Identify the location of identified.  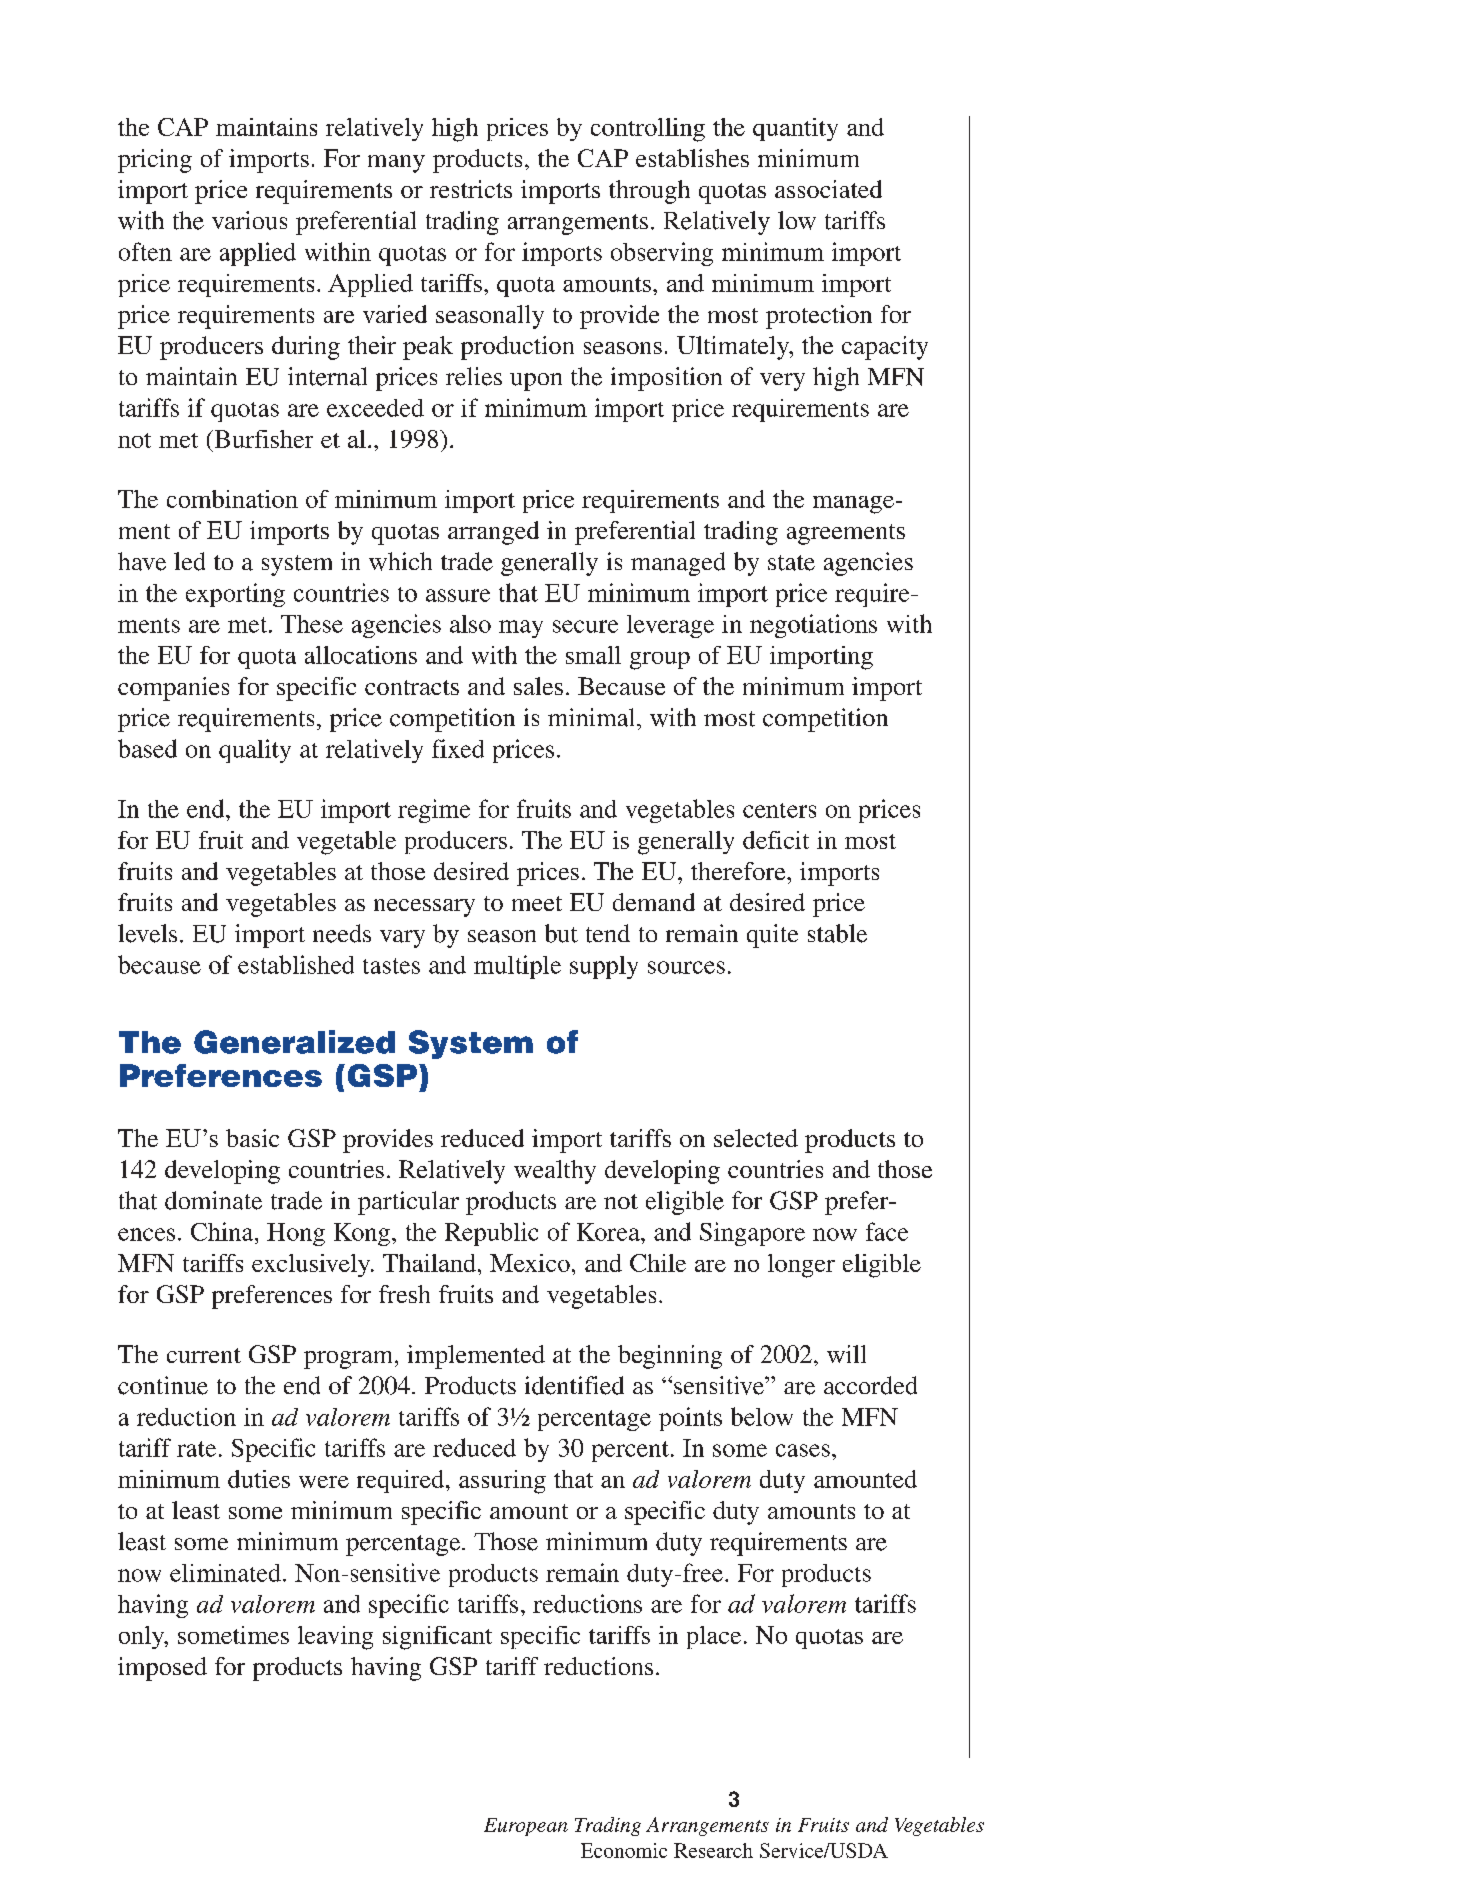
(574, 1385).
